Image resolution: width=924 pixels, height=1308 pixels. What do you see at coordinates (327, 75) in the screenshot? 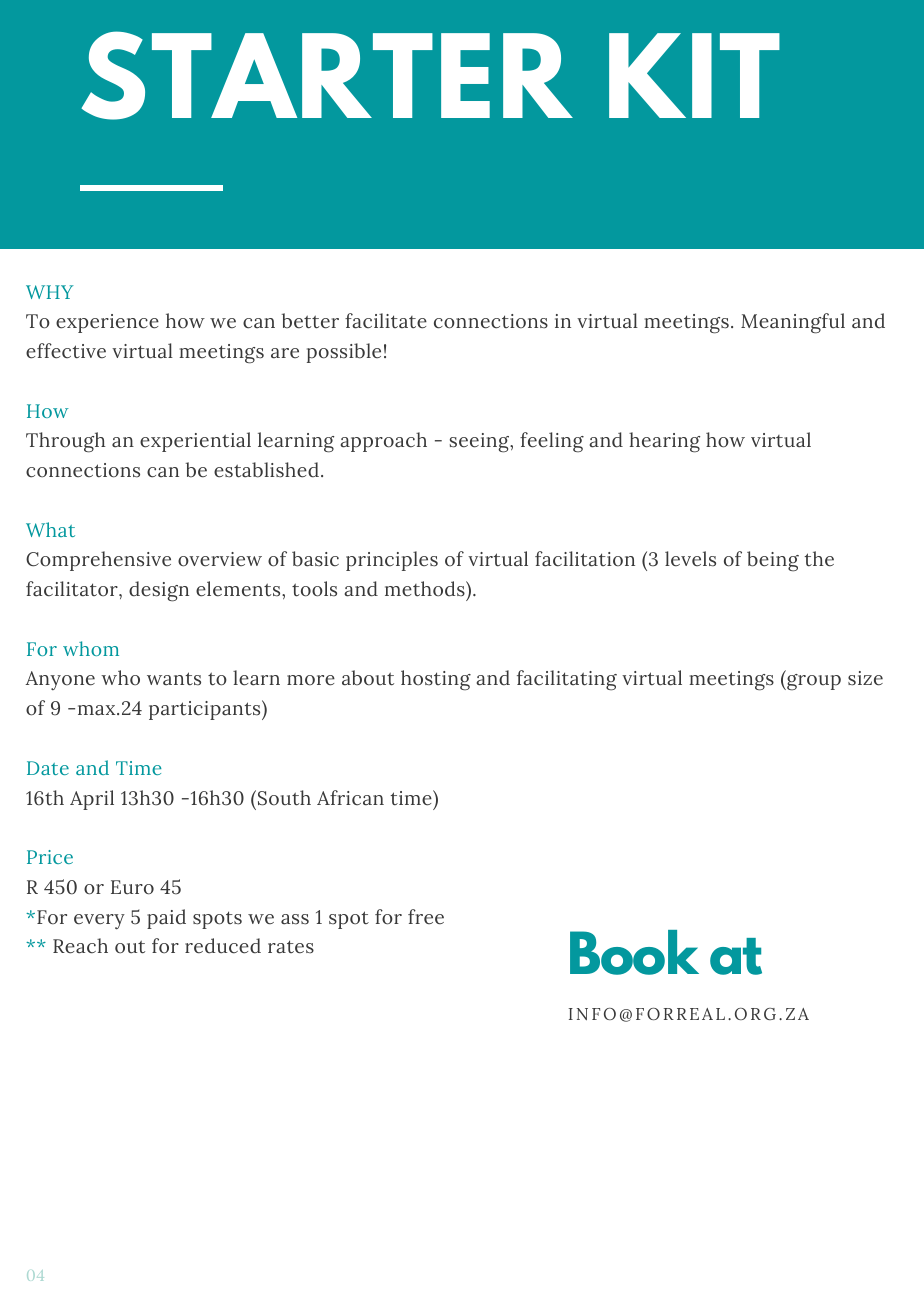
I see `STARTER` at bounding box center [327, 75].
